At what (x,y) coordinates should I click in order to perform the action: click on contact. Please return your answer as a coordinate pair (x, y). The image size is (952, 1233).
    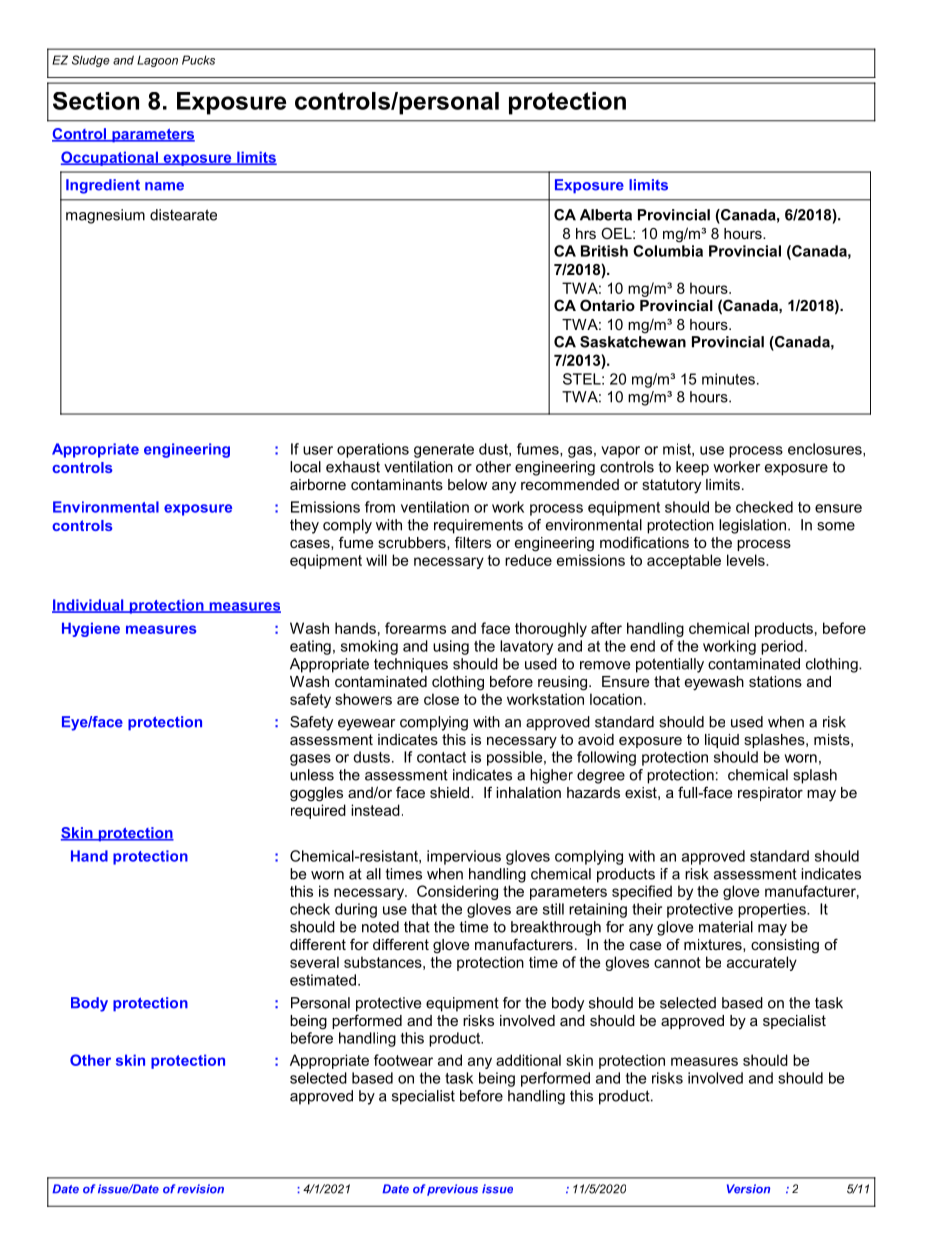
    Looking at the image, I should click on (441, 757).
